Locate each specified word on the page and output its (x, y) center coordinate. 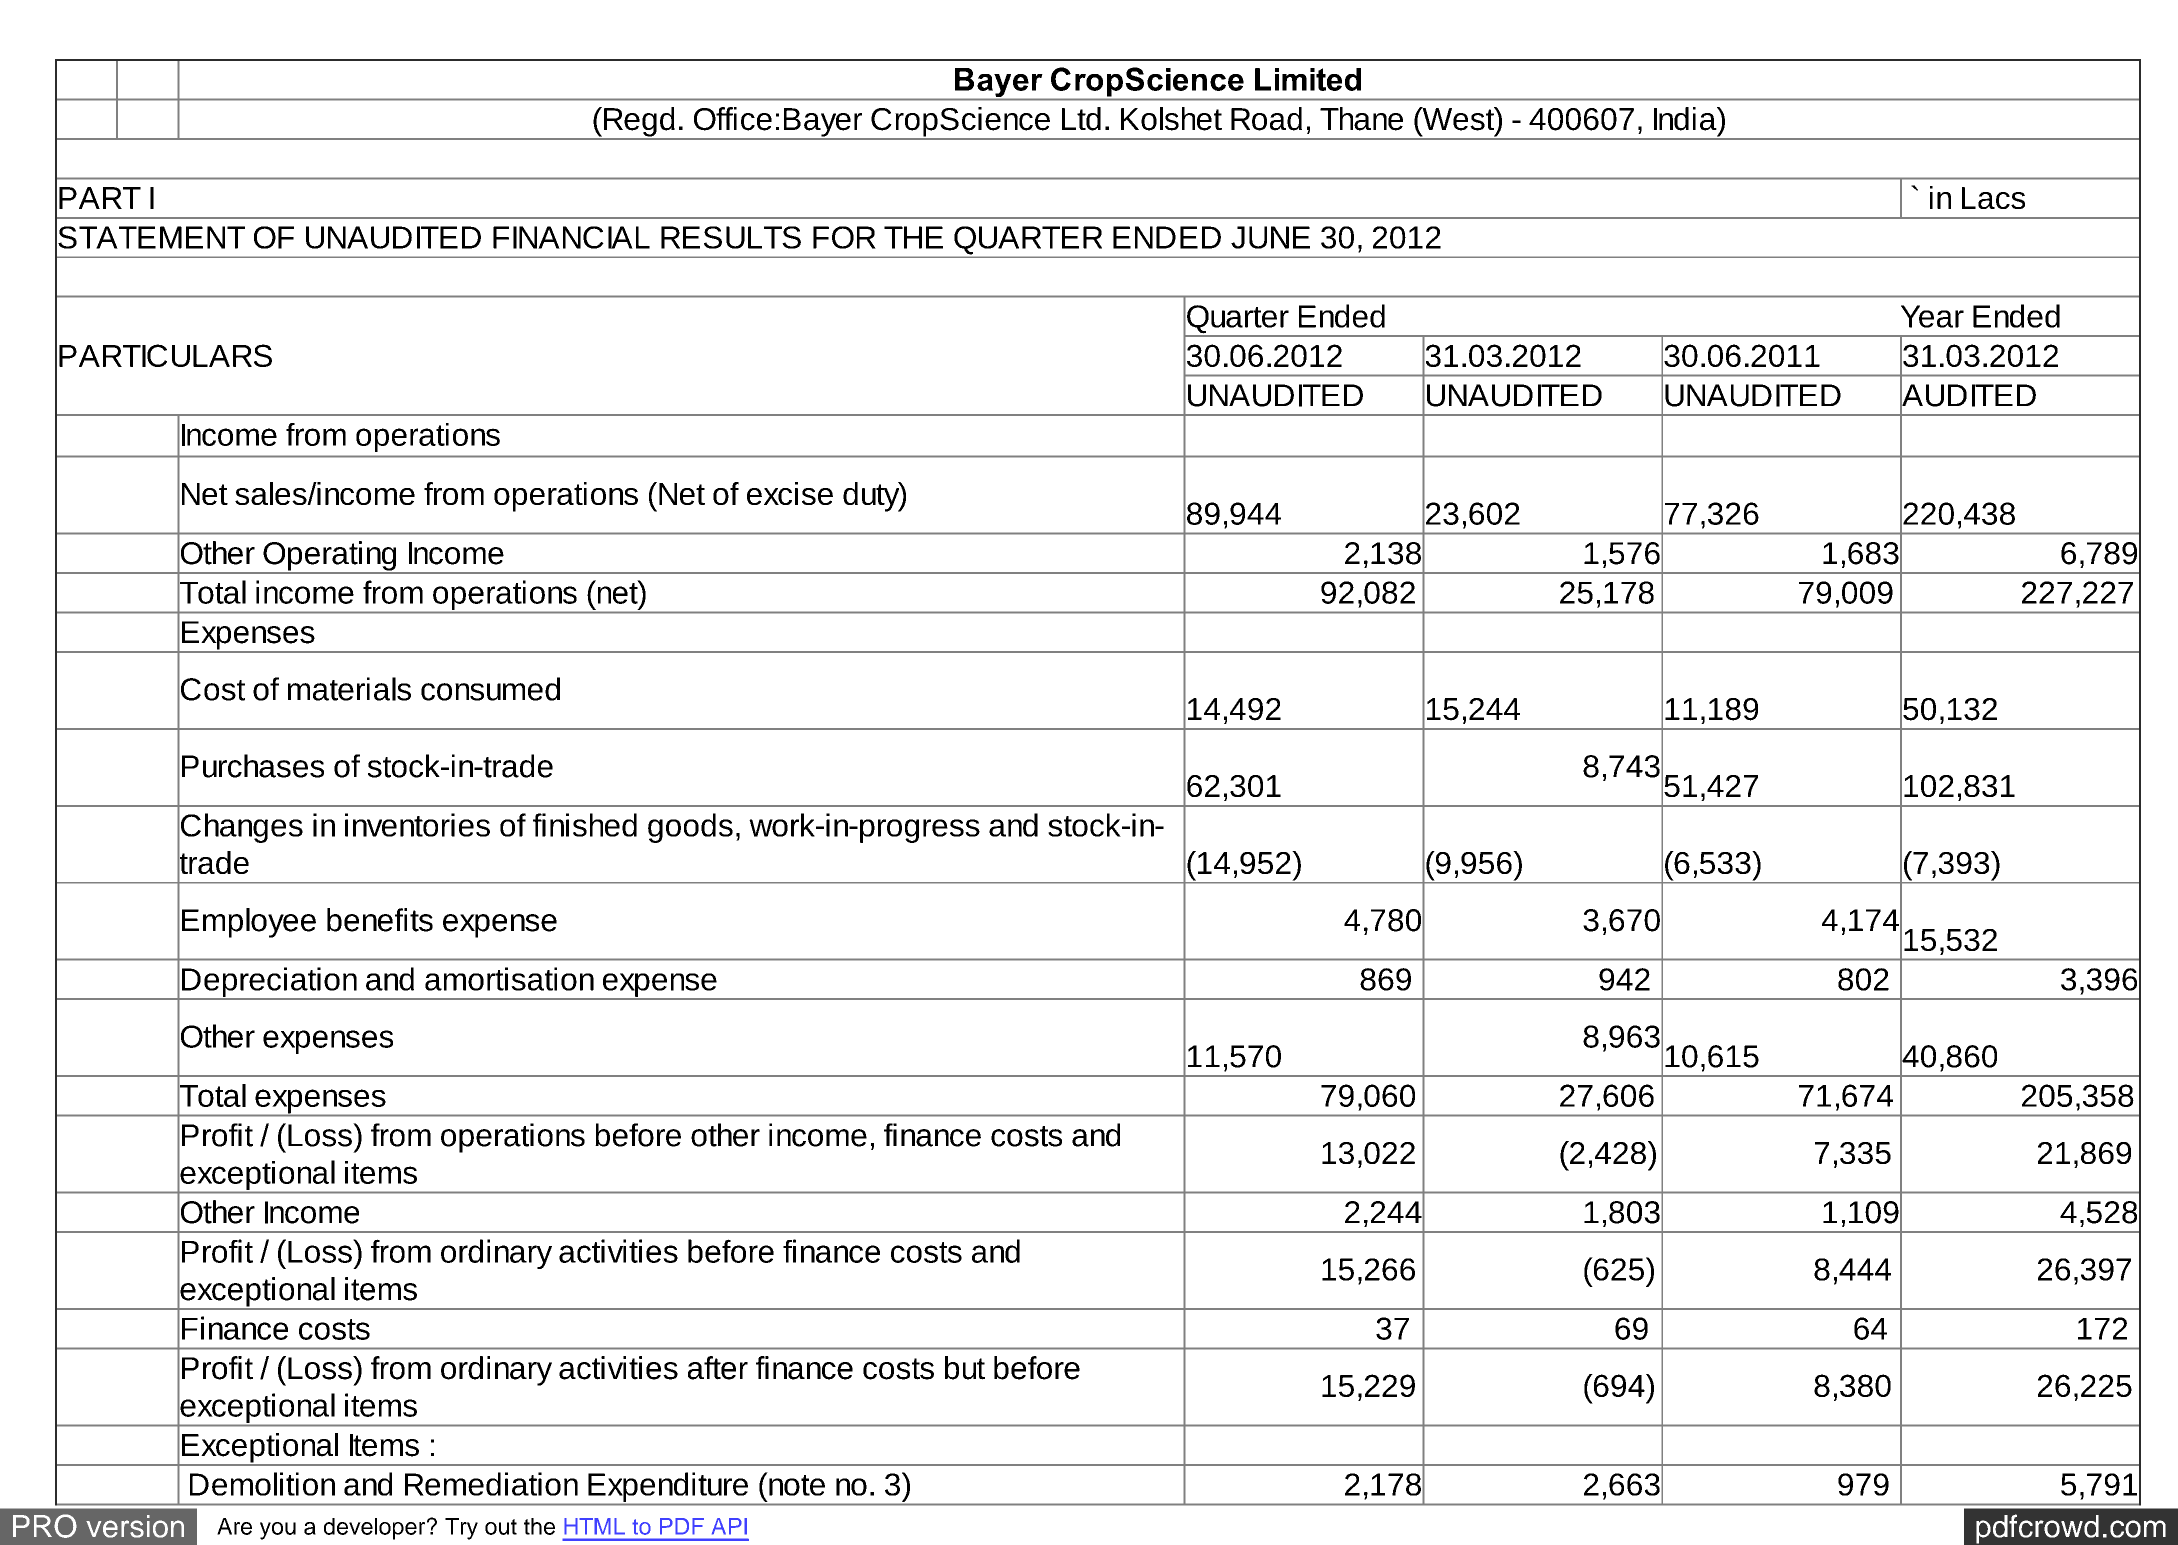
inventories (417, 825)
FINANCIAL (571, 237)
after (718, 1368)
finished (585, 825)
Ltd (1081, 119)
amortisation (509, 979)
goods (690, 828)
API (729, 1526)
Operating (330, 557)
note (796, 1484)
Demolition (262, 1484)
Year (1932, 316)
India (1686, 119)
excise (790, 493)
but (965, 1368)
